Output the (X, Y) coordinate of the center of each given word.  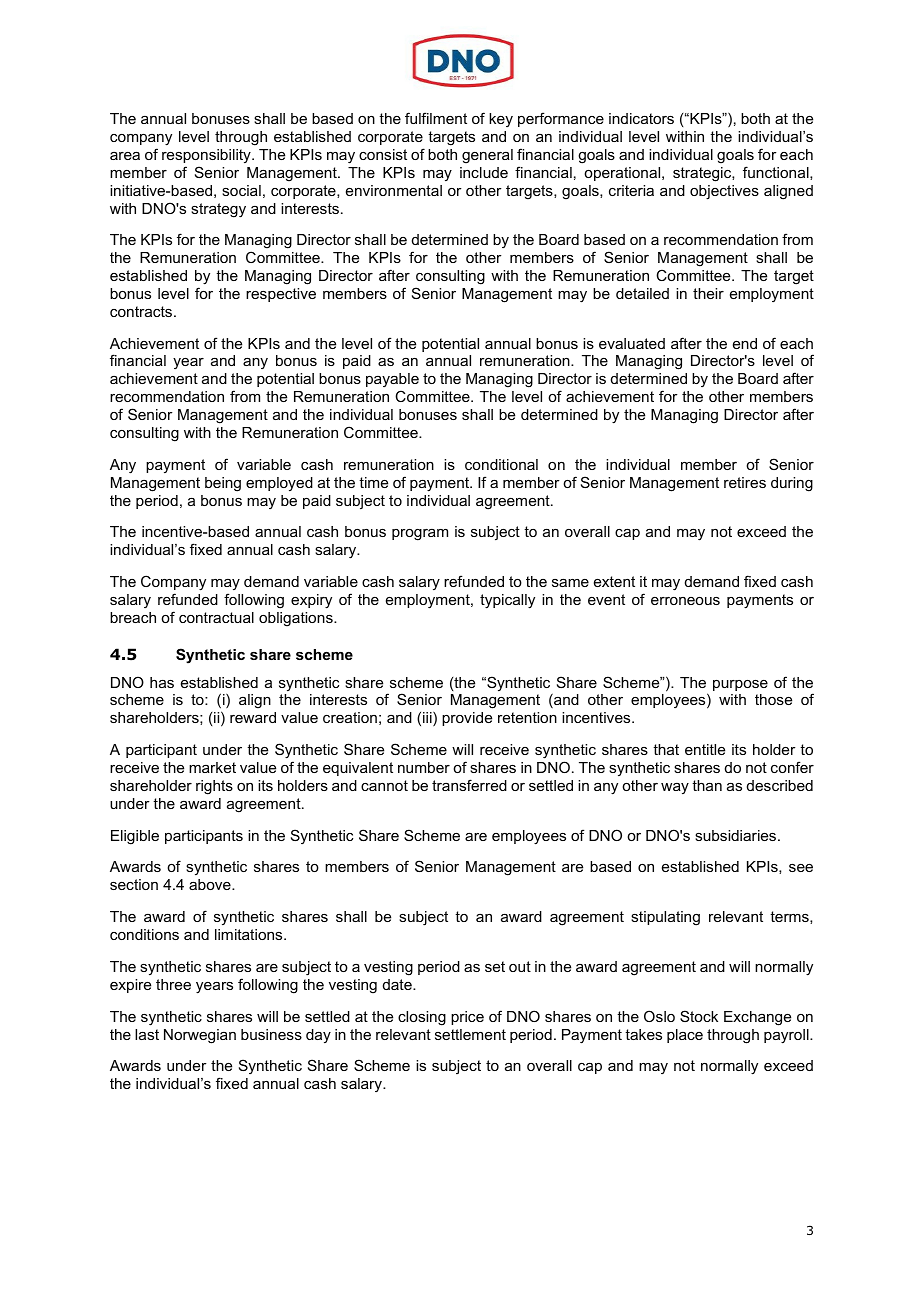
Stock (699, 1016)
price (467, 1018)
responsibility (207, 156)
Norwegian (200, 1036)
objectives (724, 192)
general (487, 156)
